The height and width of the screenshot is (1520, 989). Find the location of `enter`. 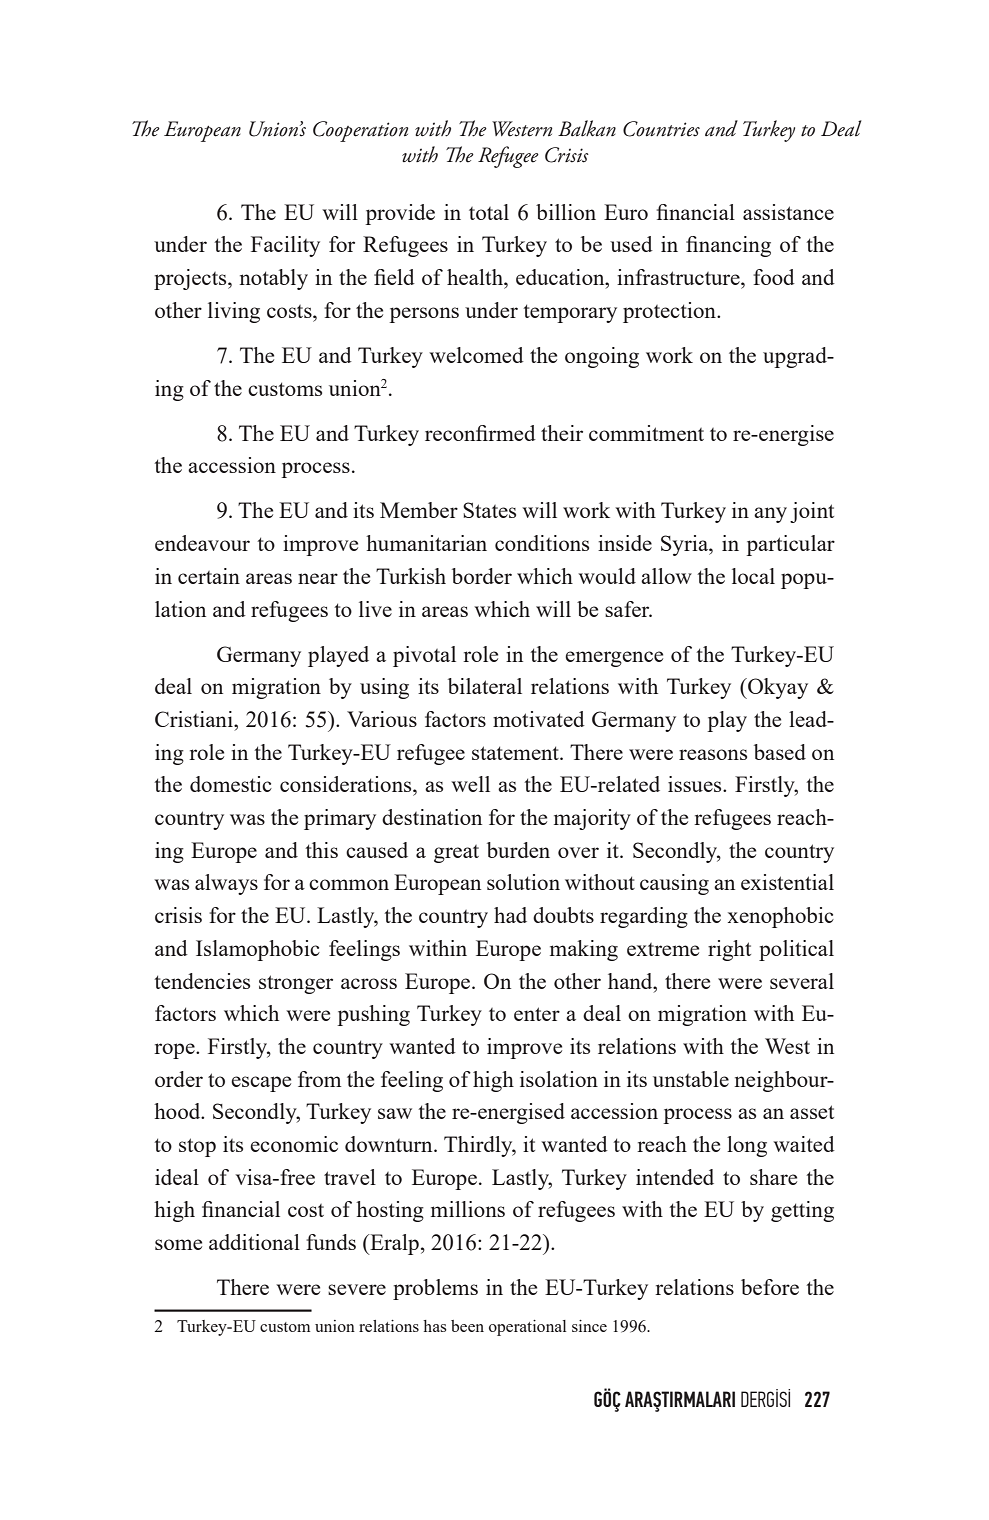

enter is located at coordinates (537, 1014).
